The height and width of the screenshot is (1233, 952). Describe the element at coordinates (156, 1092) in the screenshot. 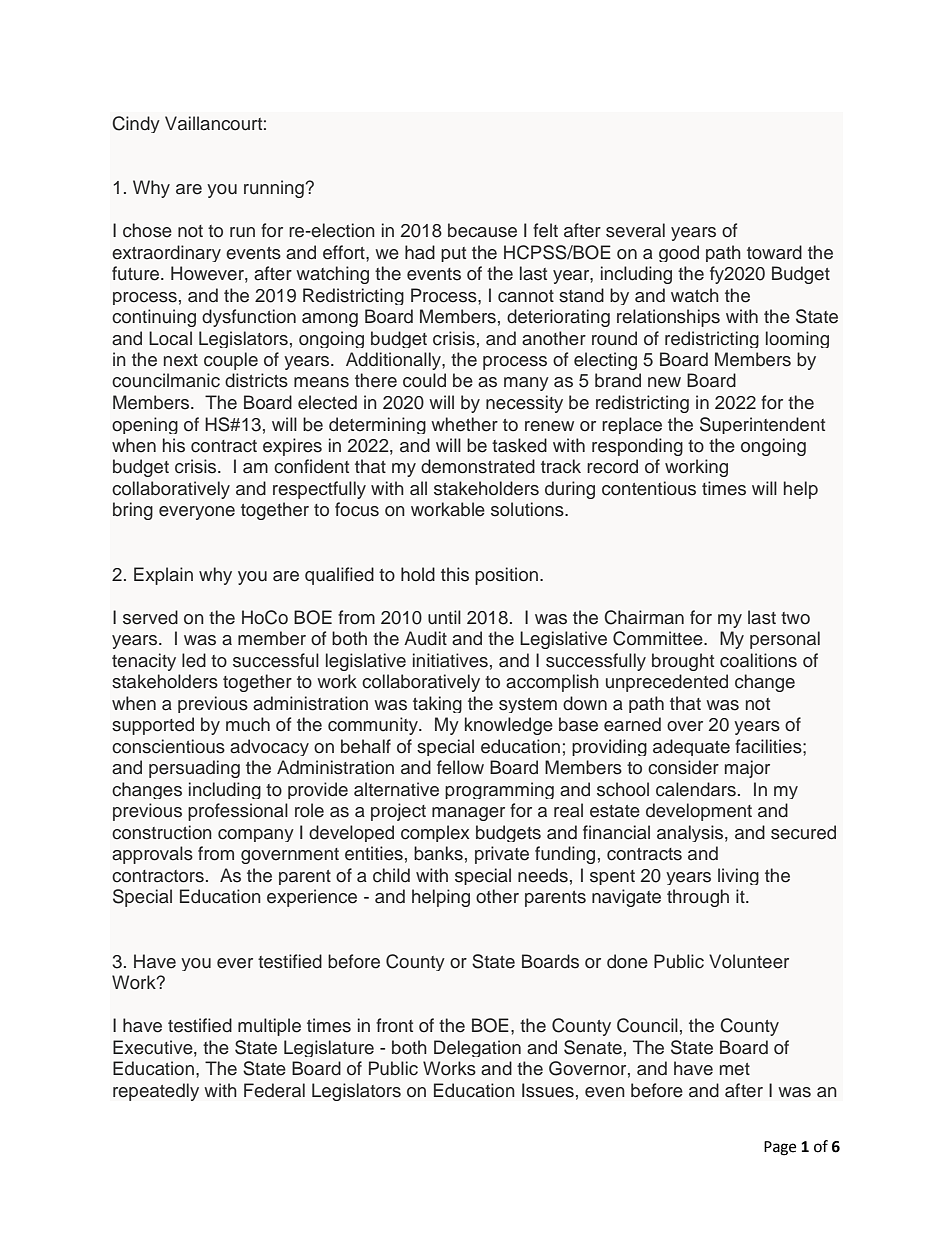

I see `repeatedly` at that location.
